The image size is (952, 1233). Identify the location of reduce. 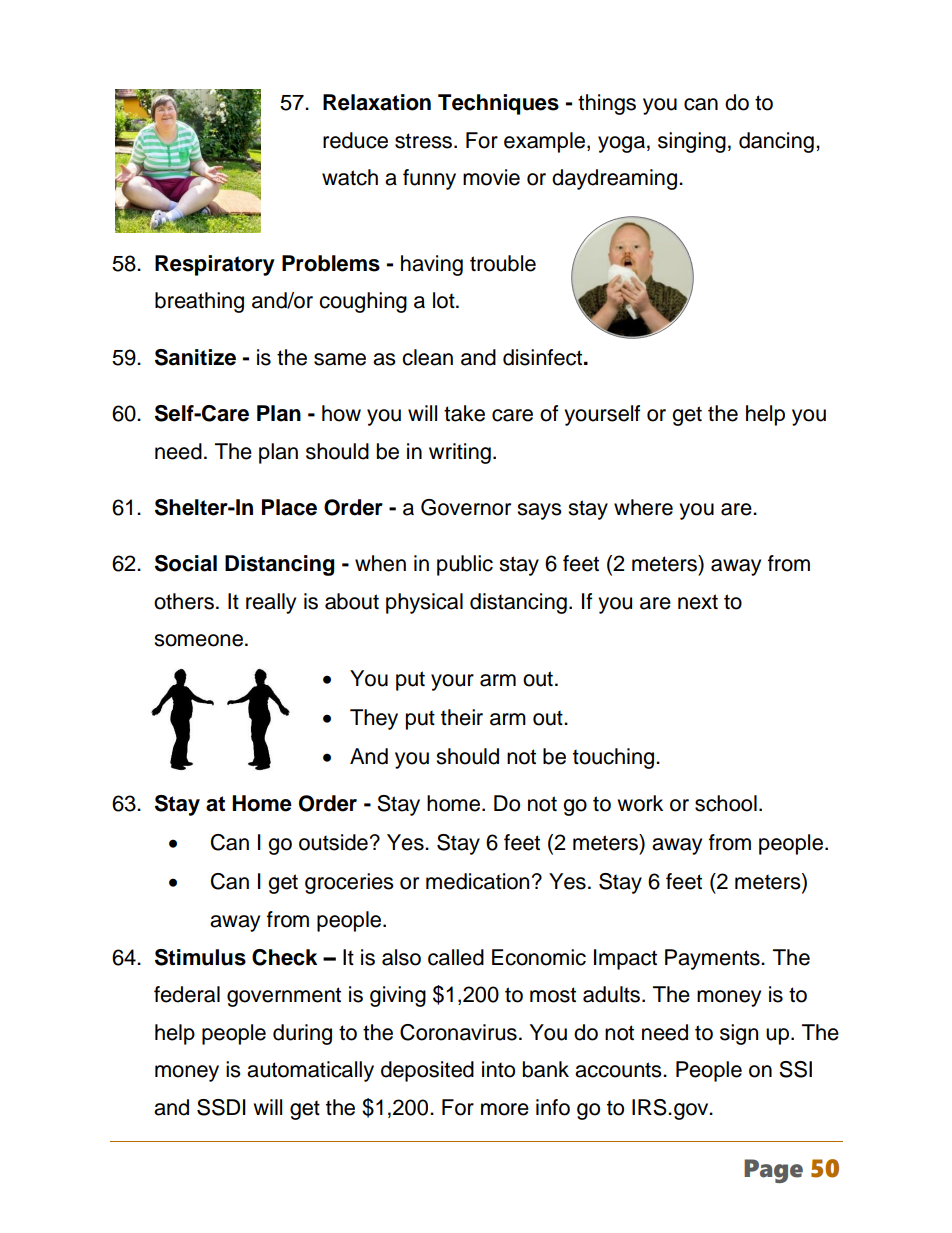
(355, 140).
